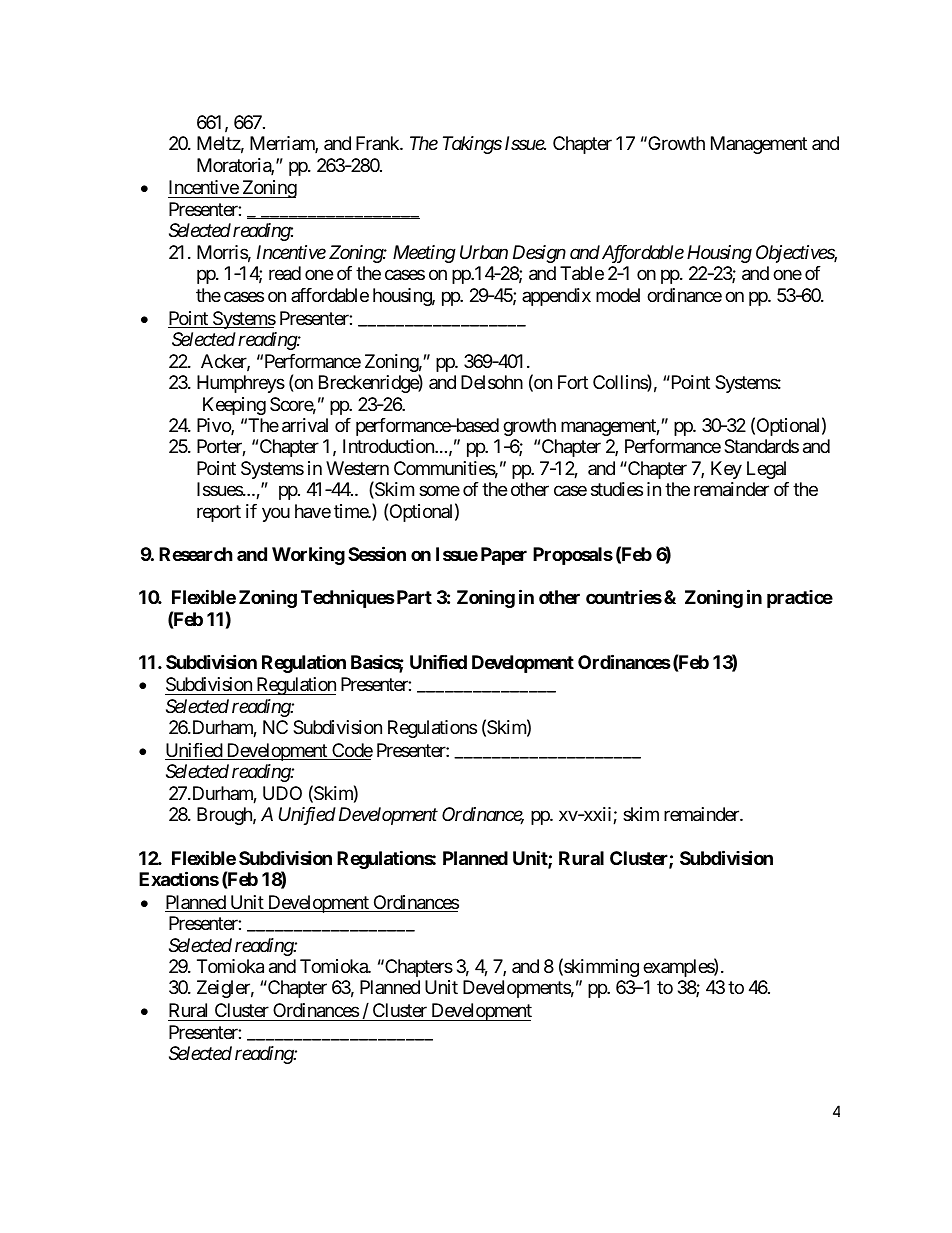  I want to click on UDO, so click(282, 793).
